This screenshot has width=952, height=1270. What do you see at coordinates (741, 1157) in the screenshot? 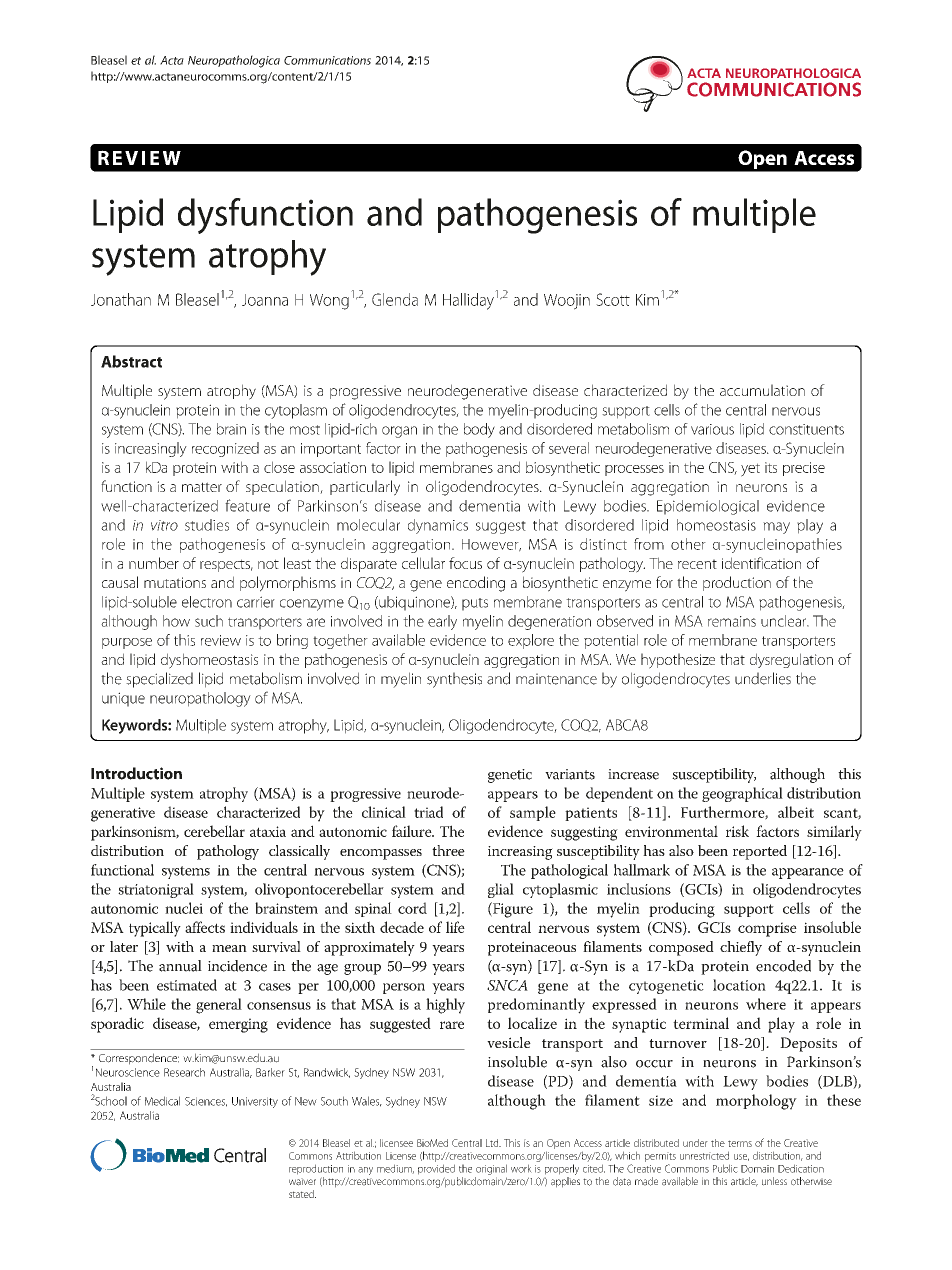
I see `use` at bounding box center [741, 1157].
